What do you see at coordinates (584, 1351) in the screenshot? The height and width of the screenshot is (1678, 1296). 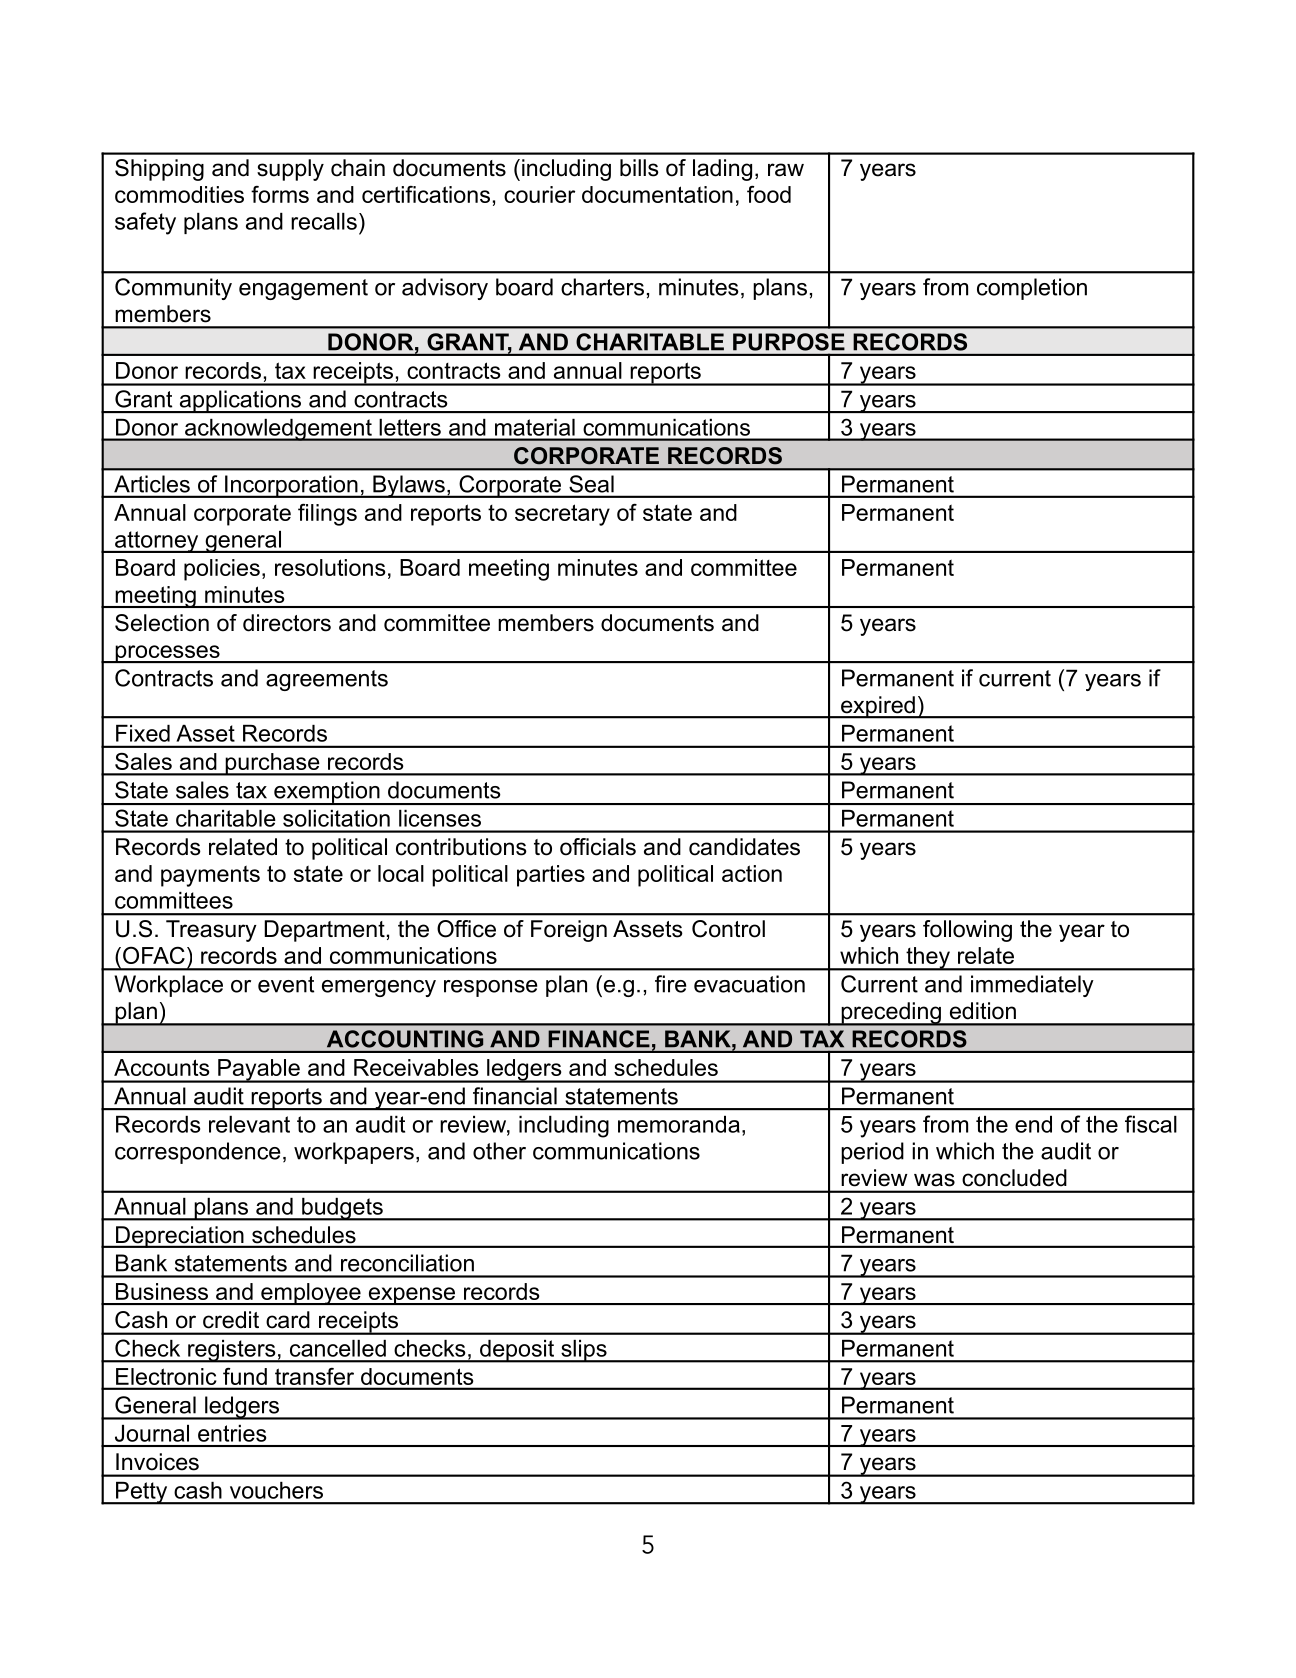 I see `slips` at bounding box center [584, 1351].
